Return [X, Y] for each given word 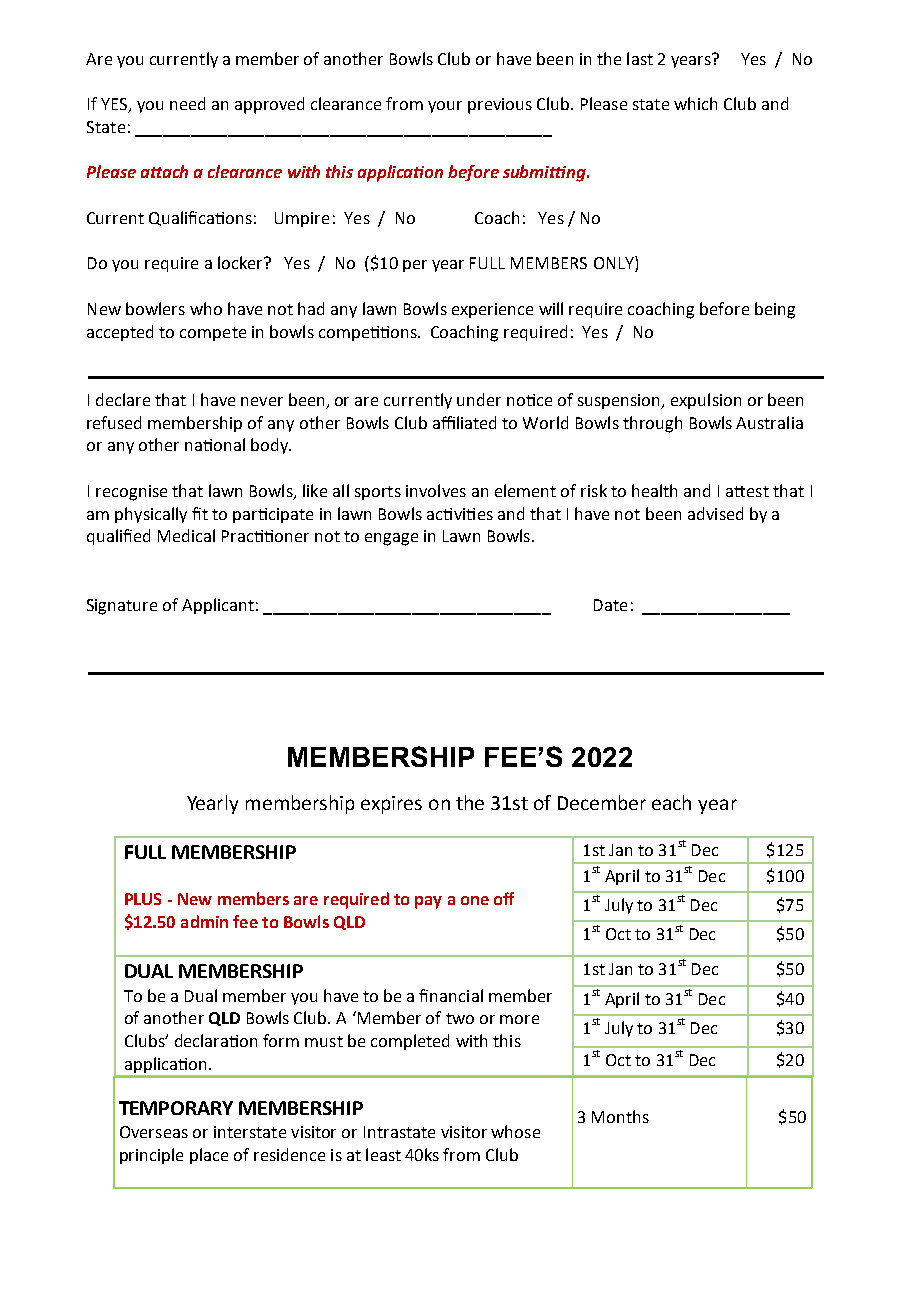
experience [492, 310]
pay [428, 902]
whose [515, 1131]
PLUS [143, 899]
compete [213, 334]
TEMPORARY [176, 1108]
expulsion [706, 401]
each [671, 802]
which [695, 103]
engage [391, 539]
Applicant [218, 606]
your [445, 107]
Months [620, 1116]
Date [610, 605]
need [187, 103]
